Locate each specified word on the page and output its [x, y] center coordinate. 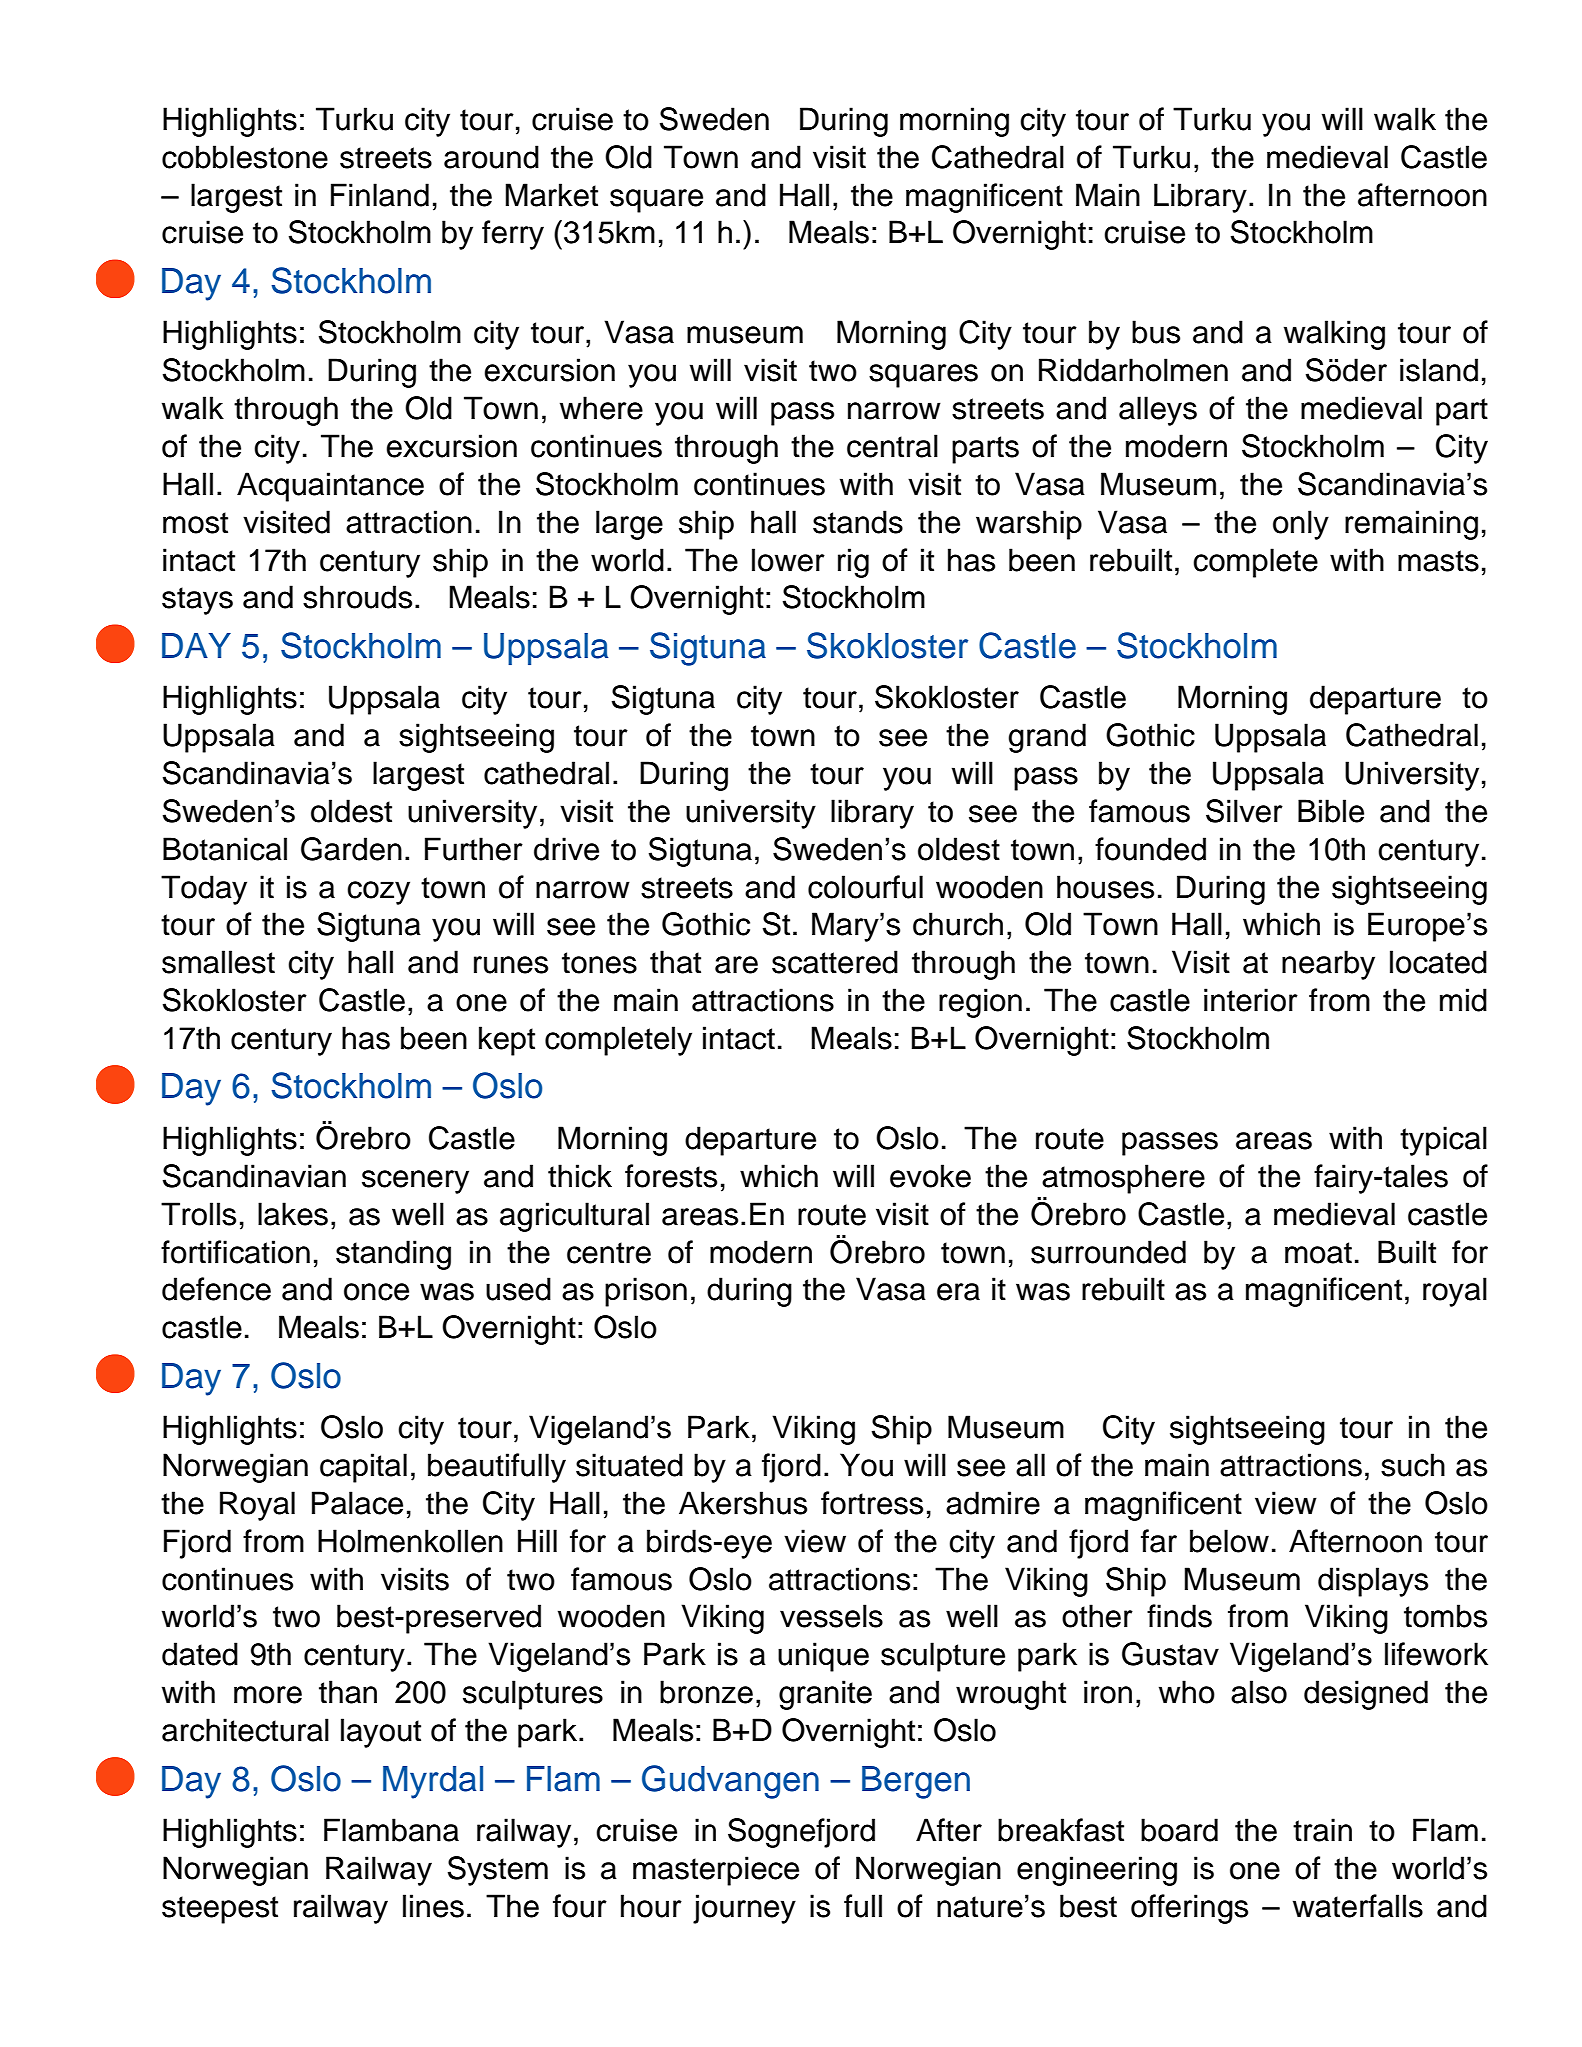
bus [1156, 332]
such [1413, 1465]
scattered [835, 962]
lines [433, 1906]
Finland [380, 195]
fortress [872, 1503]
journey [744, 1909]
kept [507, 1041]
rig [853, 563]
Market [552, 195]
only [1301, 525]
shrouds [357, 597]
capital [363, 1468]
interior [1251, 1000]
